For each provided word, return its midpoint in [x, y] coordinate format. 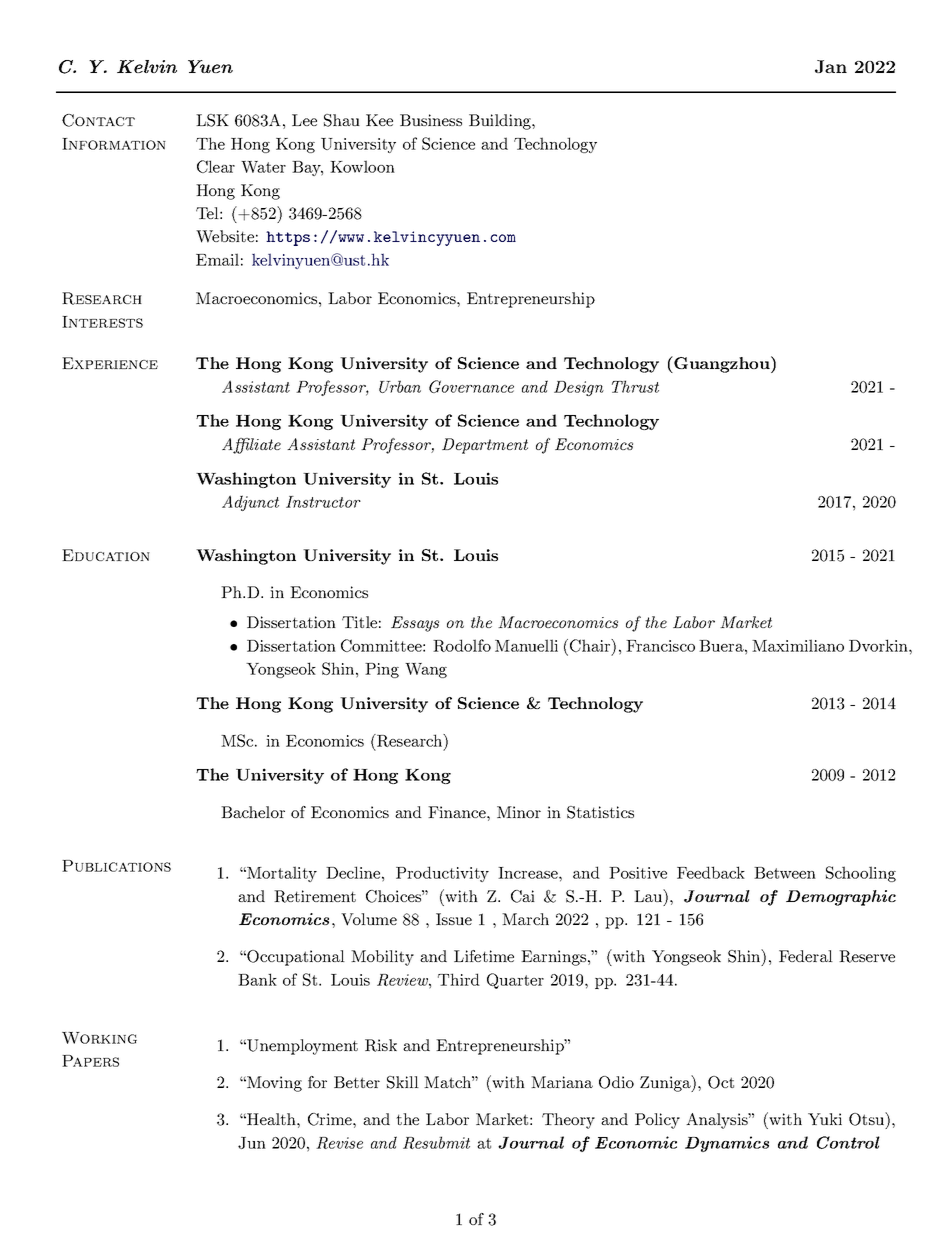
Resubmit [436, 1142]
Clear [216, 166]
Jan [831, 66]
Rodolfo [462, 645]
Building [501, 122]
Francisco [660, 646]
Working [99, 1038]
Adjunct [250, 503]
